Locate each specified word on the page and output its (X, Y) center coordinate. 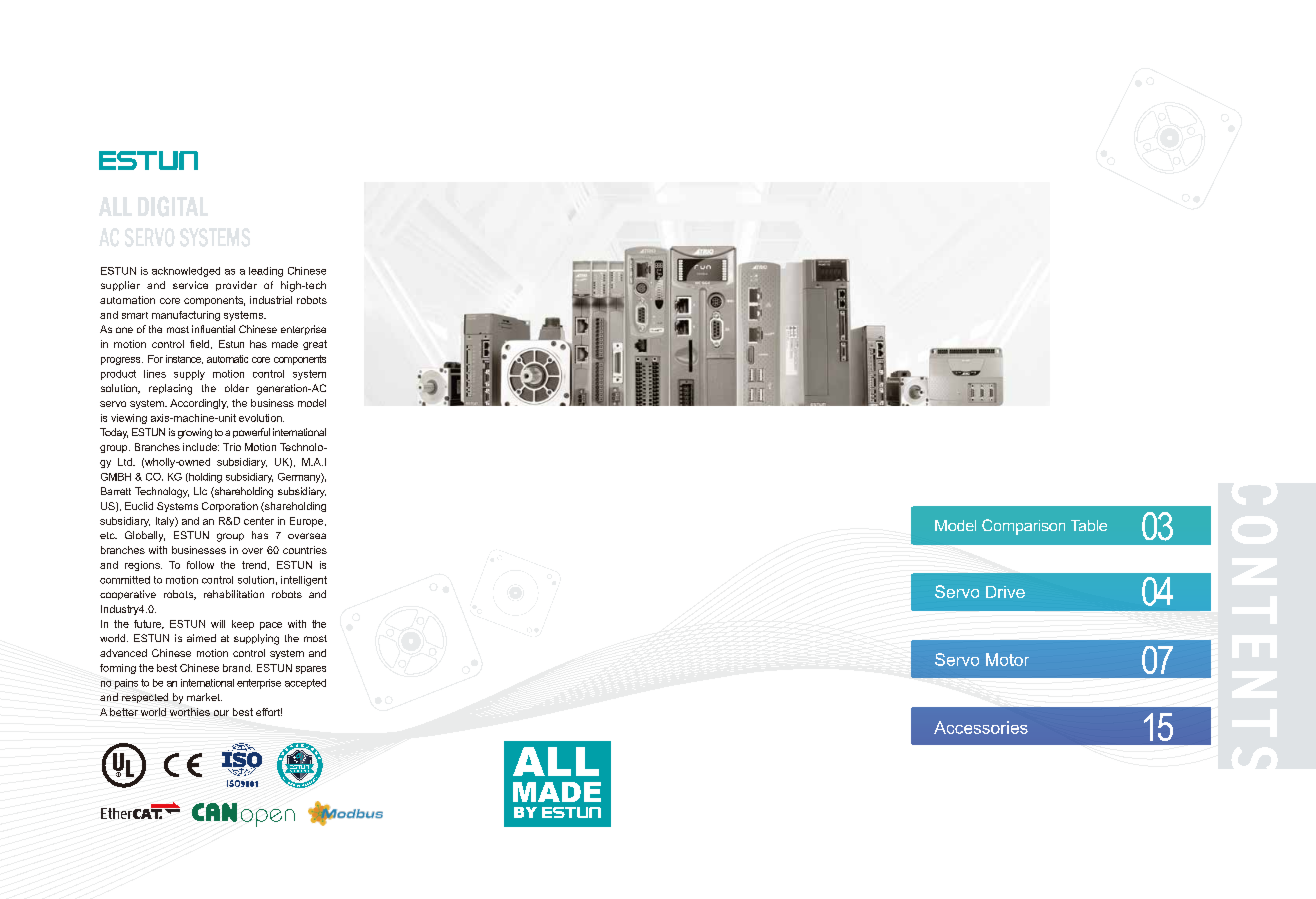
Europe (308, 522)
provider (236, 286)
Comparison (1023, 527)
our (221, 713)
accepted (305, 684)
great (315, 345)
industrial (271, 300)
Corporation (230, 507)
